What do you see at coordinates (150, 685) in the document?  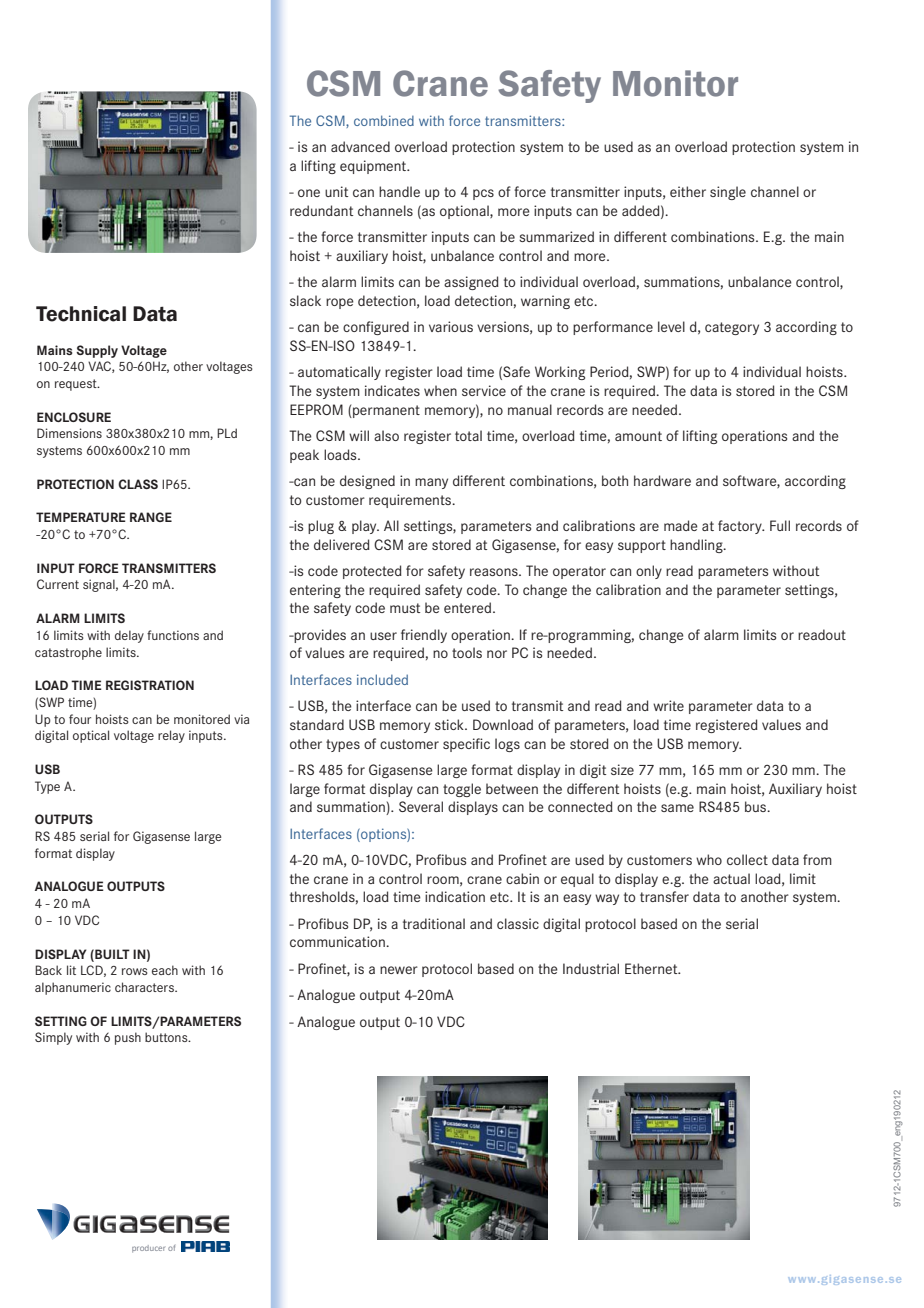 I see `REGISTRATION` at bounding box center [150, 685].
